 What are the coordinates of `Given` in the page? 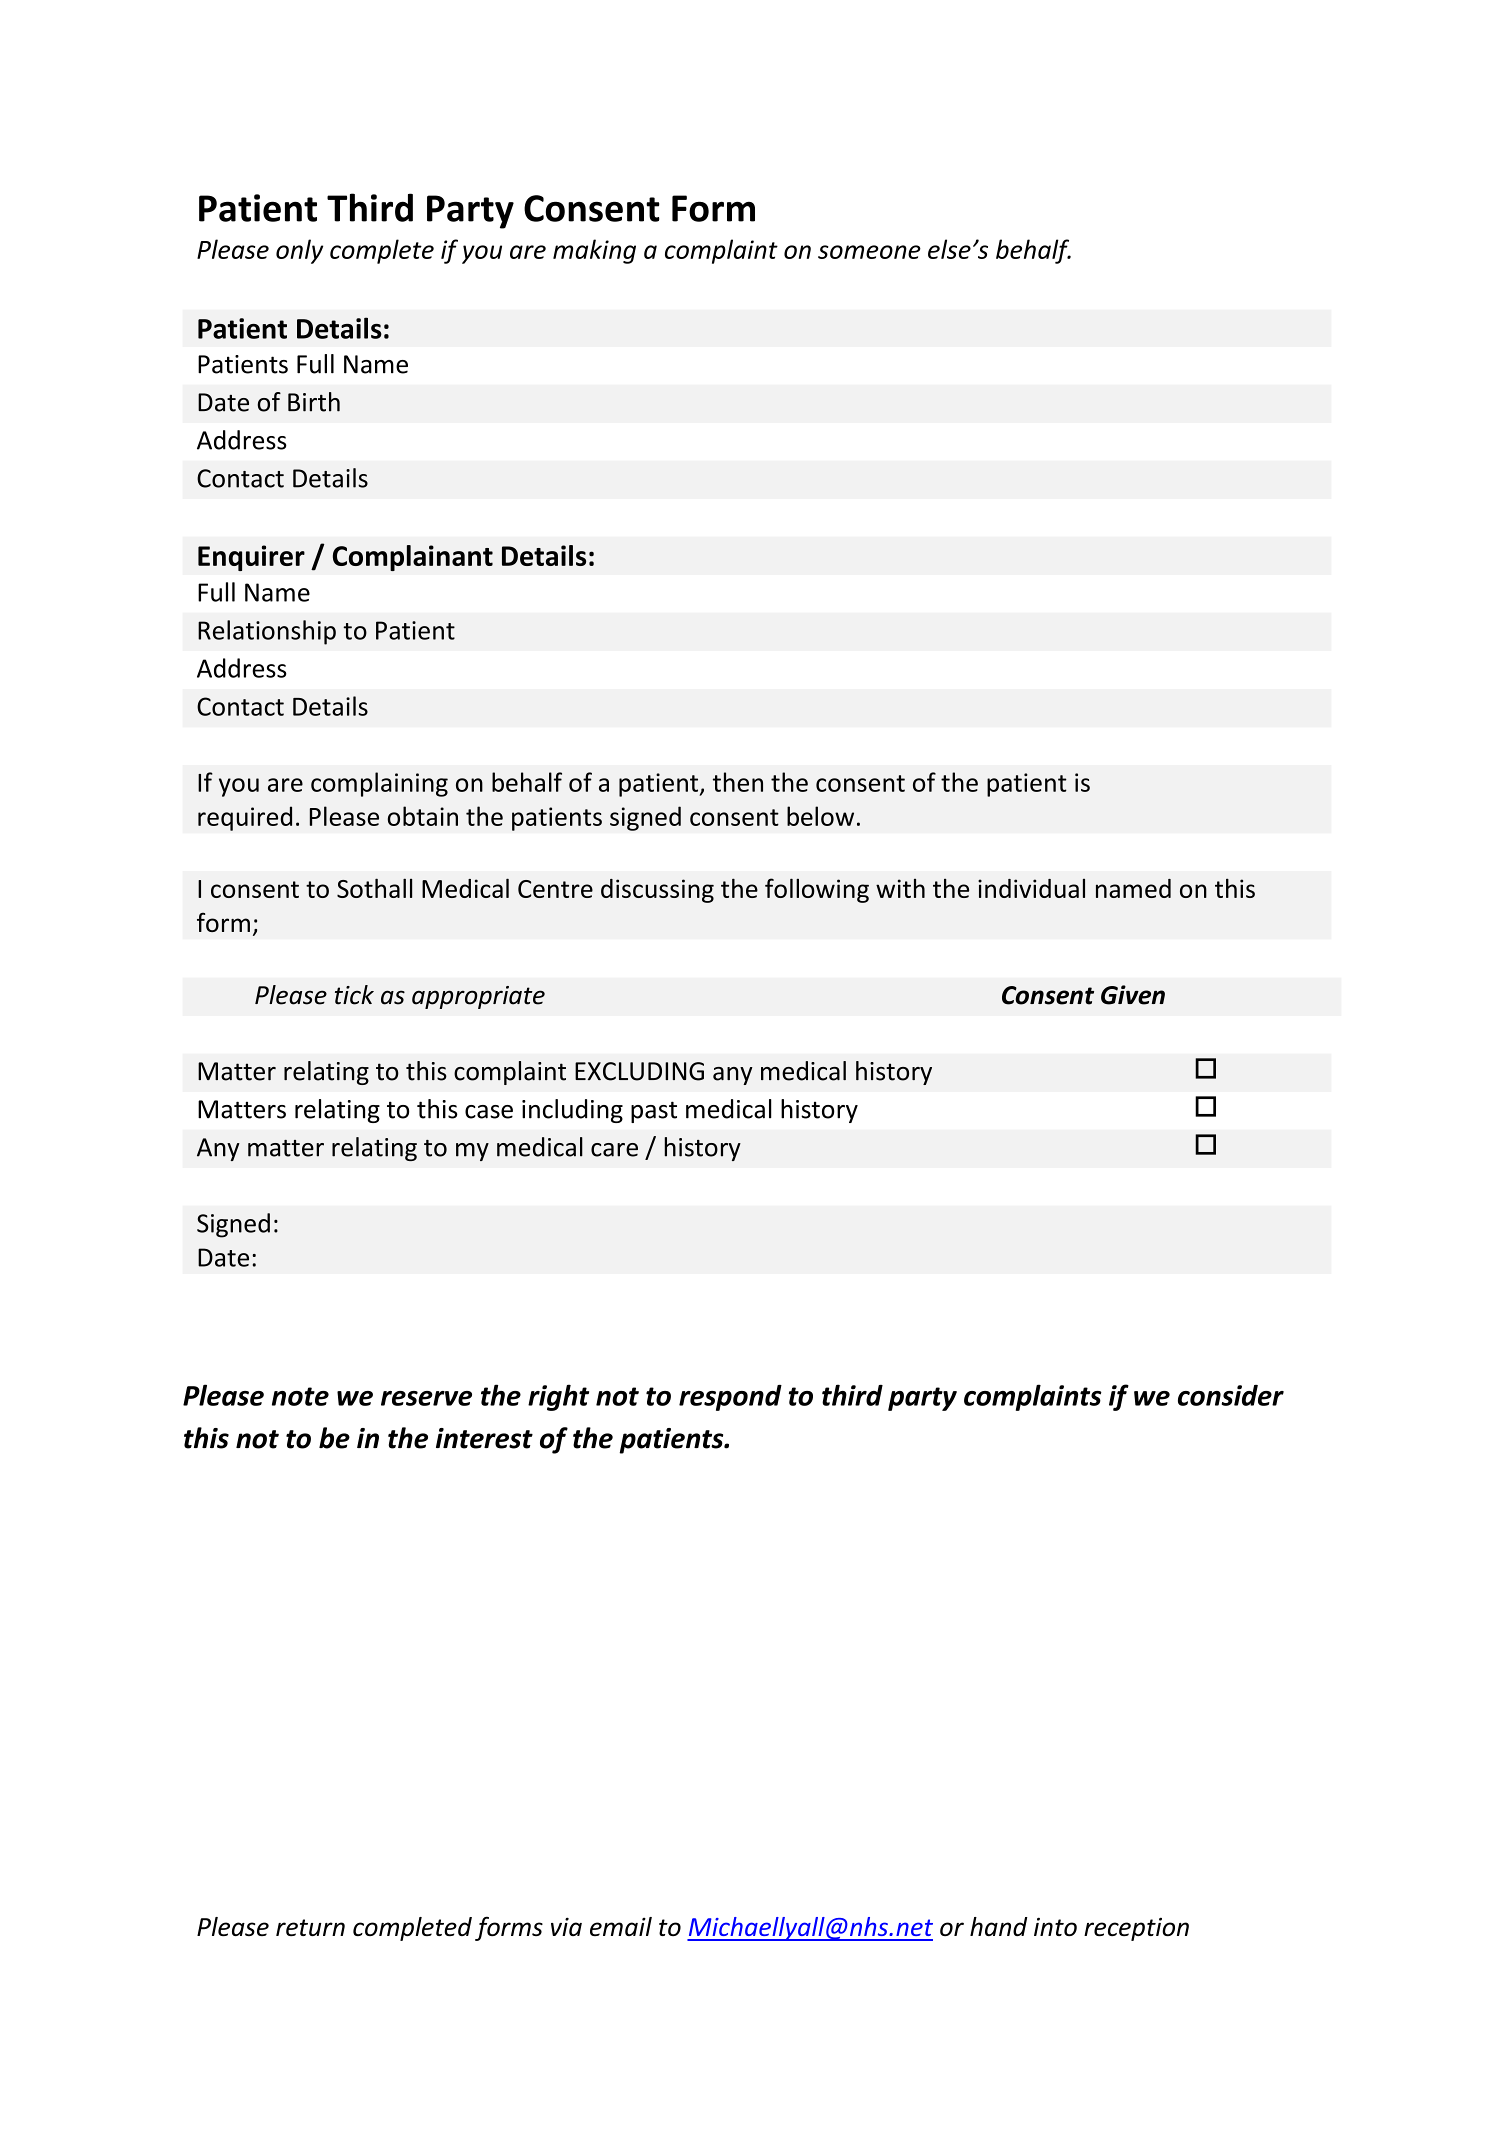 It's located at (1133, 995).
